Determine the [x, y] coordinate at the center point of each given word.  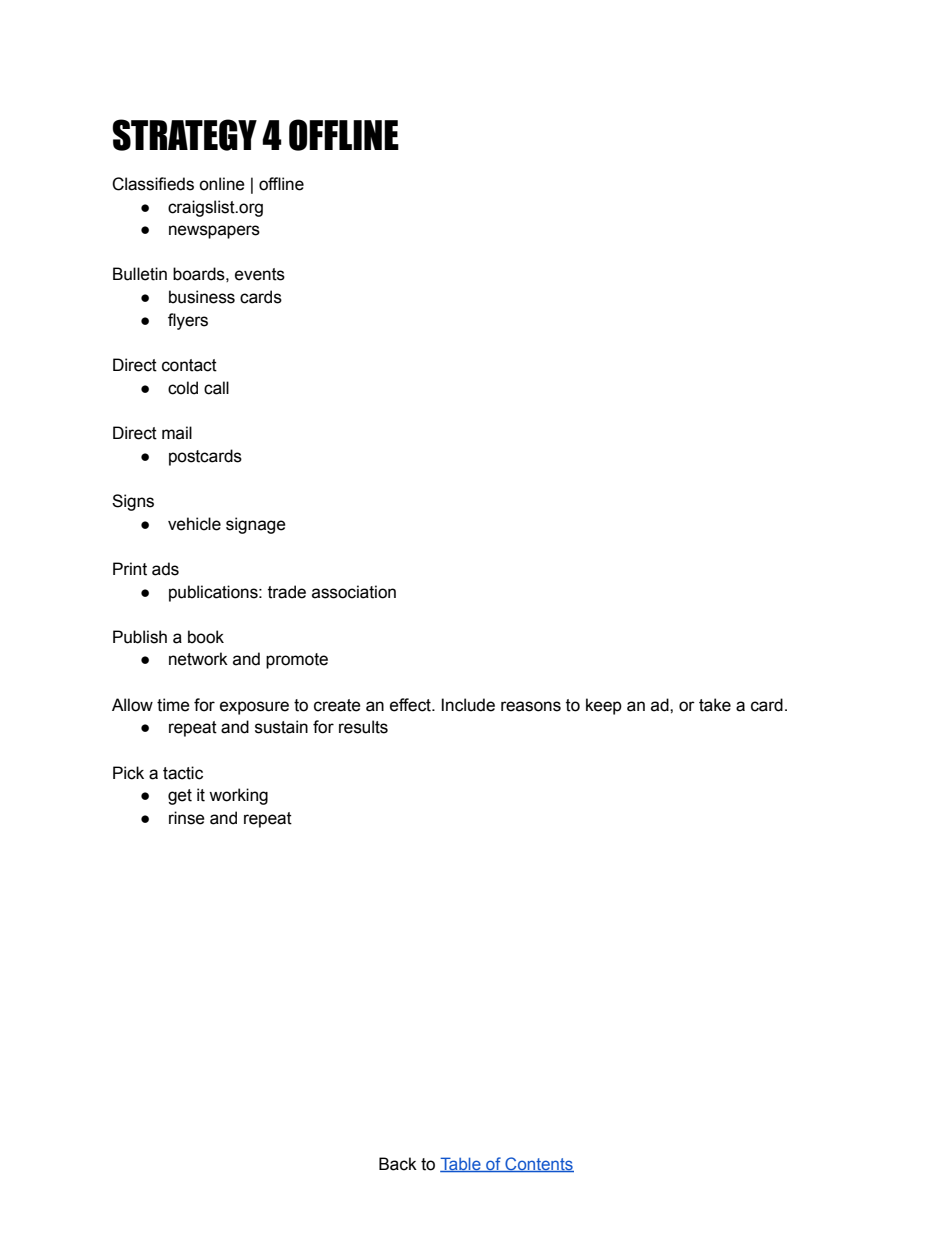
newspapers [214, 232]
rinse [187, 818]
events [260, 274]
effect [411, 705]
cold [183, 388]
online [222, 184]
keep [604, 706]
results [363, 727]
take [715, 705]
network [198, 659]
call [216, 388]
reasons [531, 706]
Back [398, 1164]
